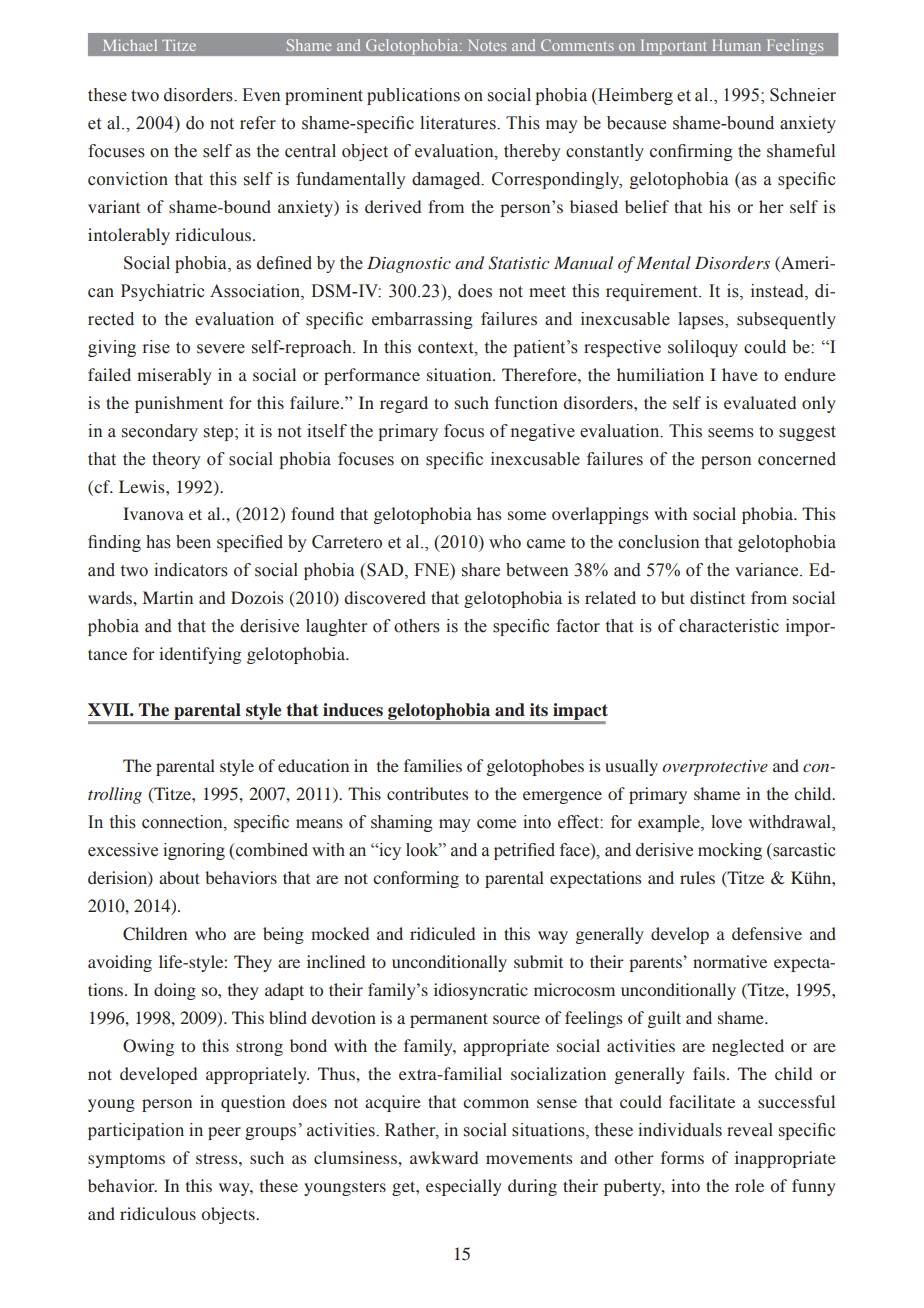 Image resolution: width=924 pixels, height=1308 pixels. What do you see at coordinates (194, 851) in the image?
I see `ignoring` at bounding box center [194, 851].
